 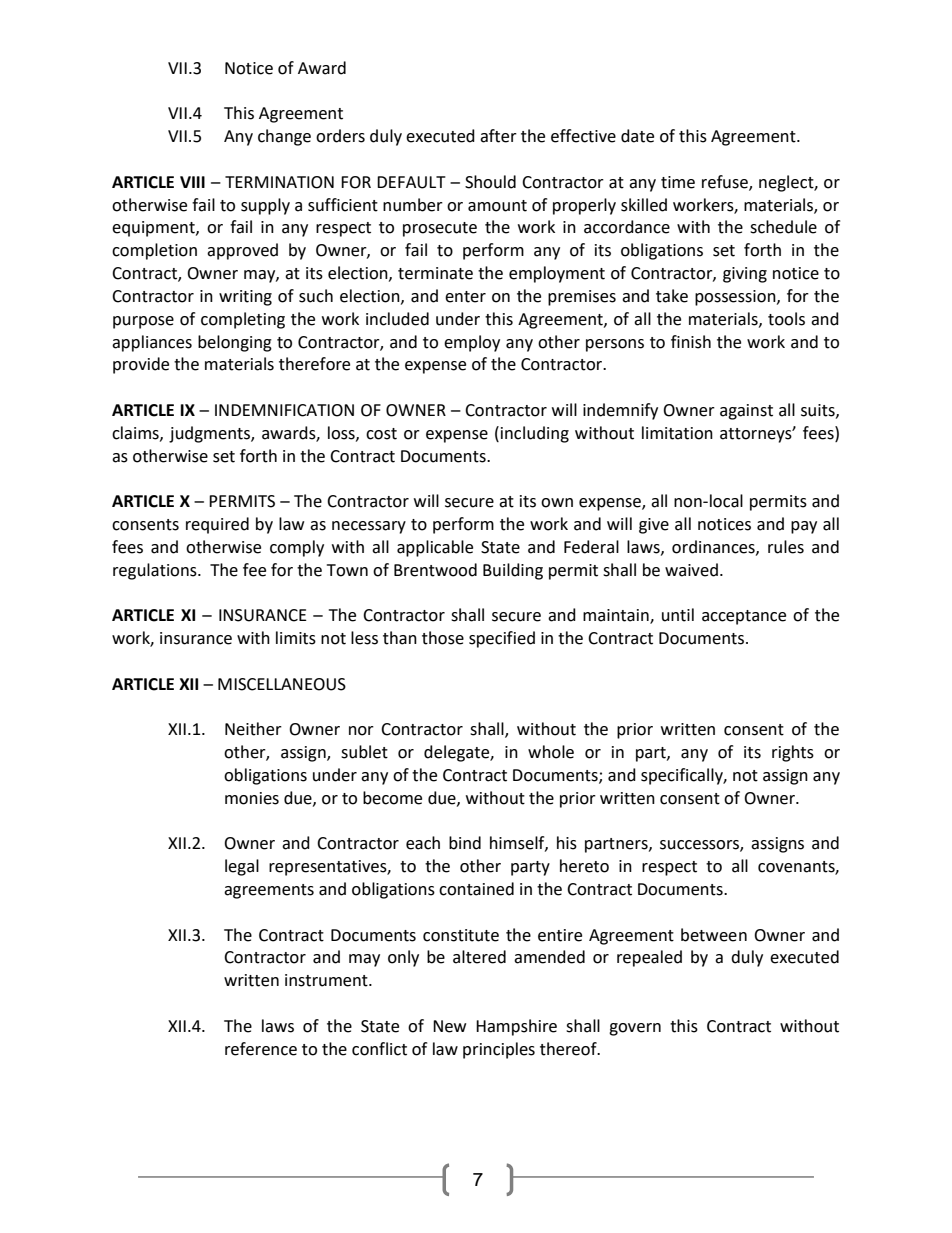 I want to click on including, so click(x=535, y=434).
